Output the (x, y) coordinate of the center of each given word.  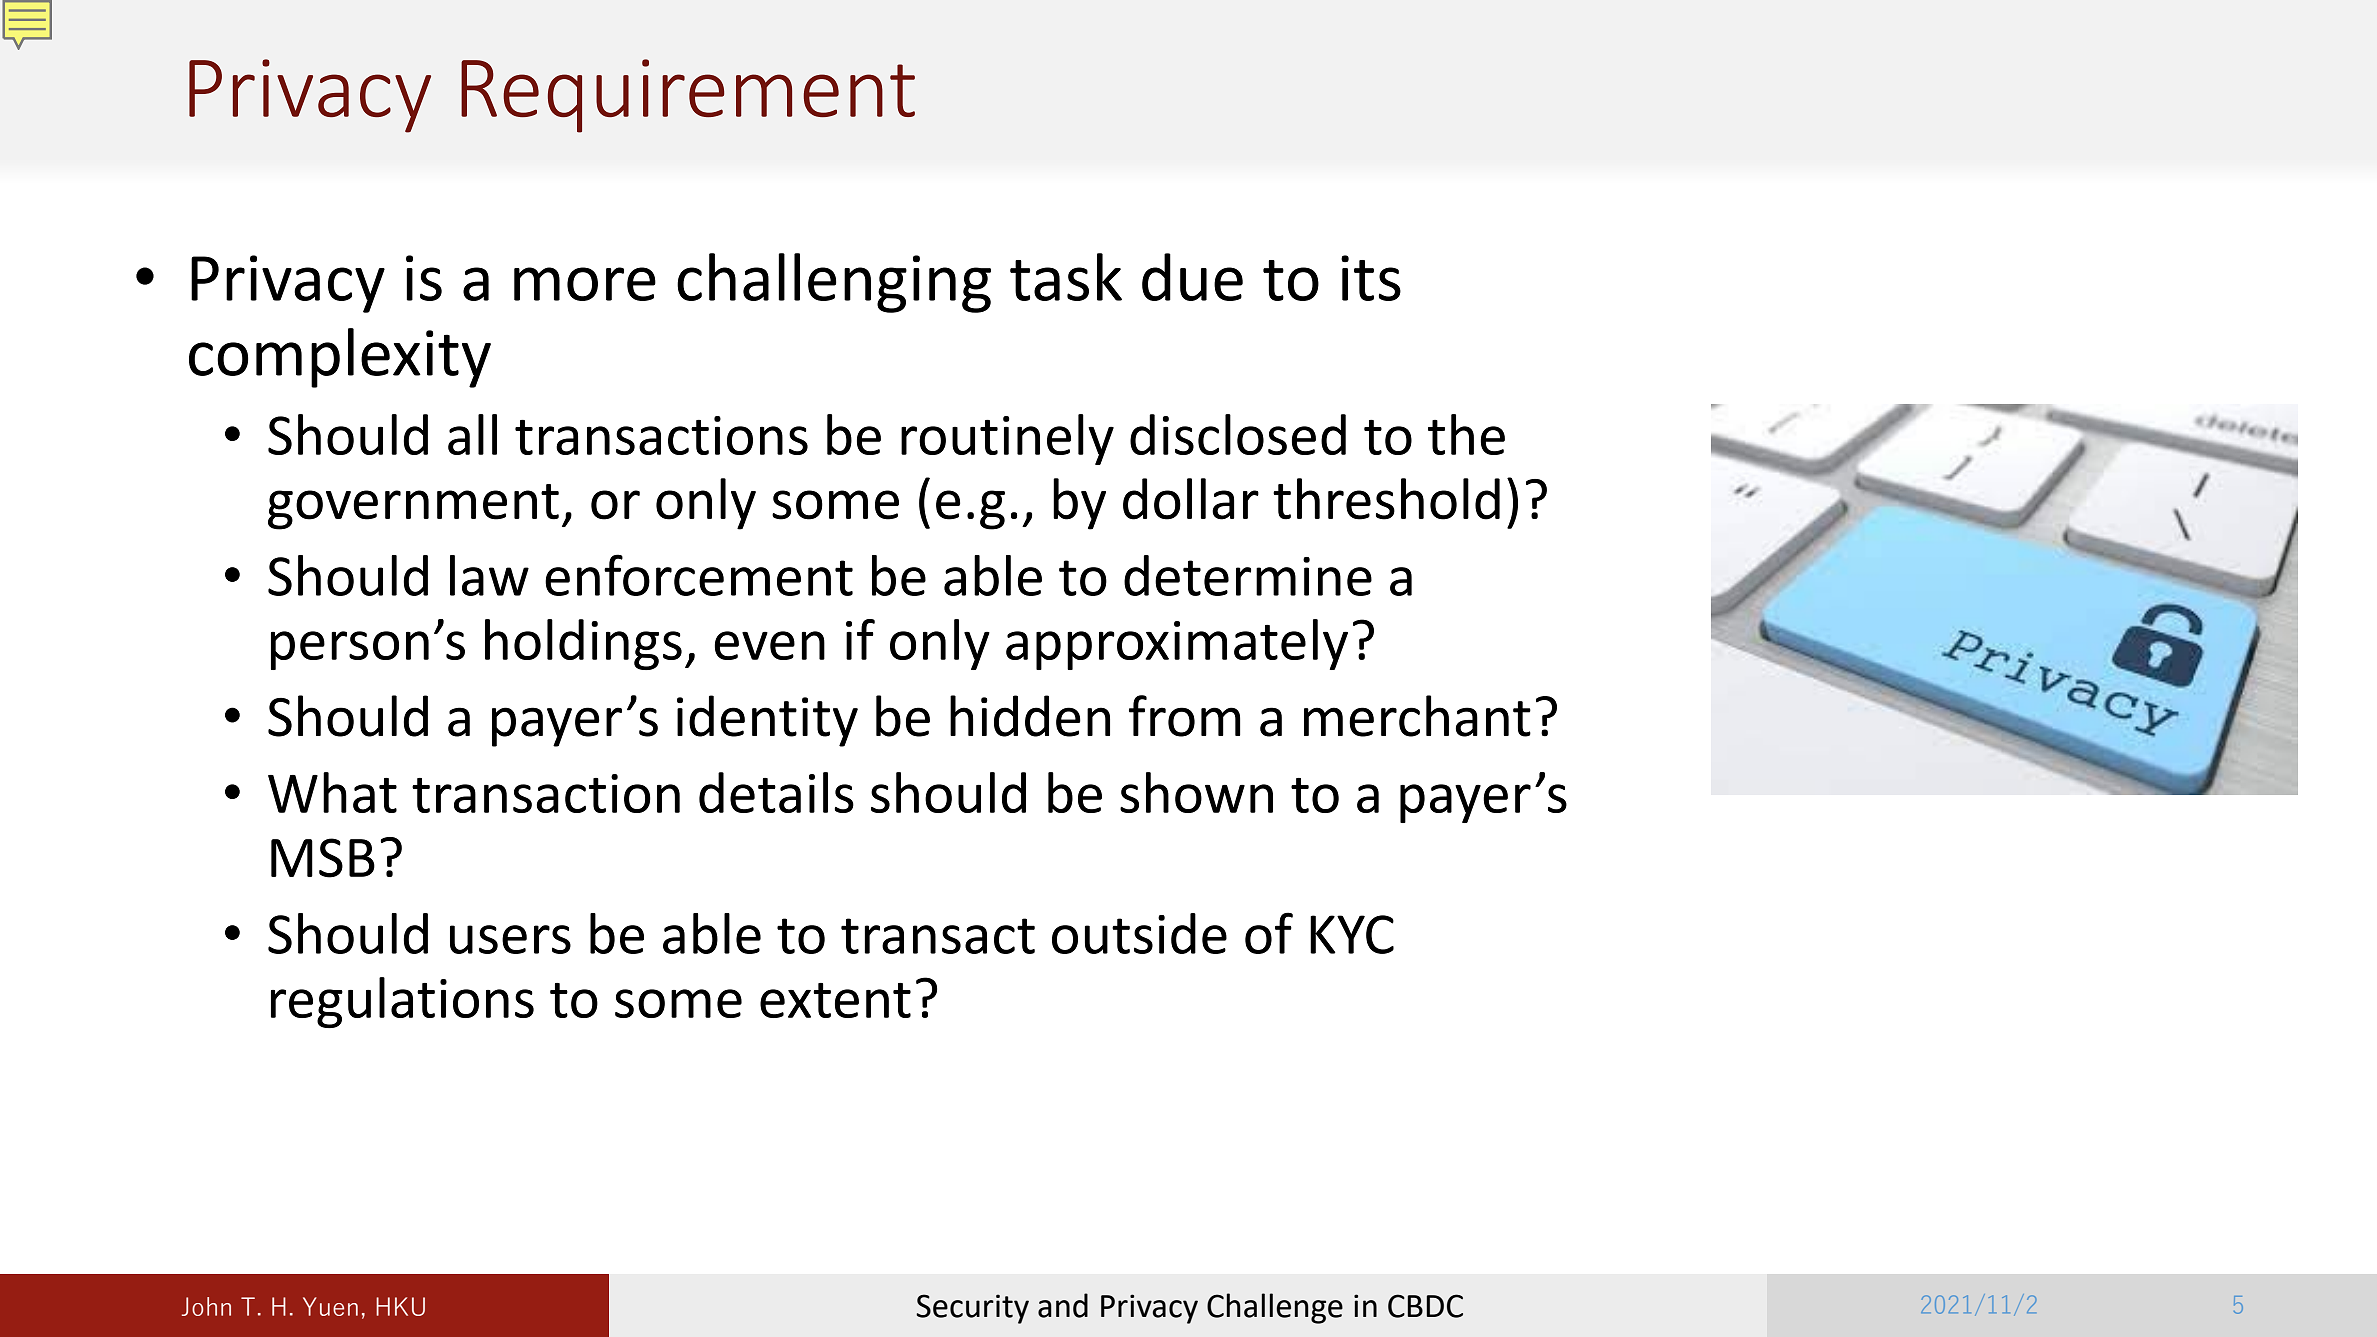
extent (835, 1000)
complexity (340, 358)
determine (1248, 575)
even (770, 645)
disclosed (1238, 434)
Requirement (688, 96)
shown (1196, 792)
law (489, 575)
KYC (1352, 934)
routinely (1007, 439)
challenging (834, 283)
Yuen (330, 1306)
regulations (402, 1002)
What (332, 792)
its (1371, 278)
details (776, 792)
